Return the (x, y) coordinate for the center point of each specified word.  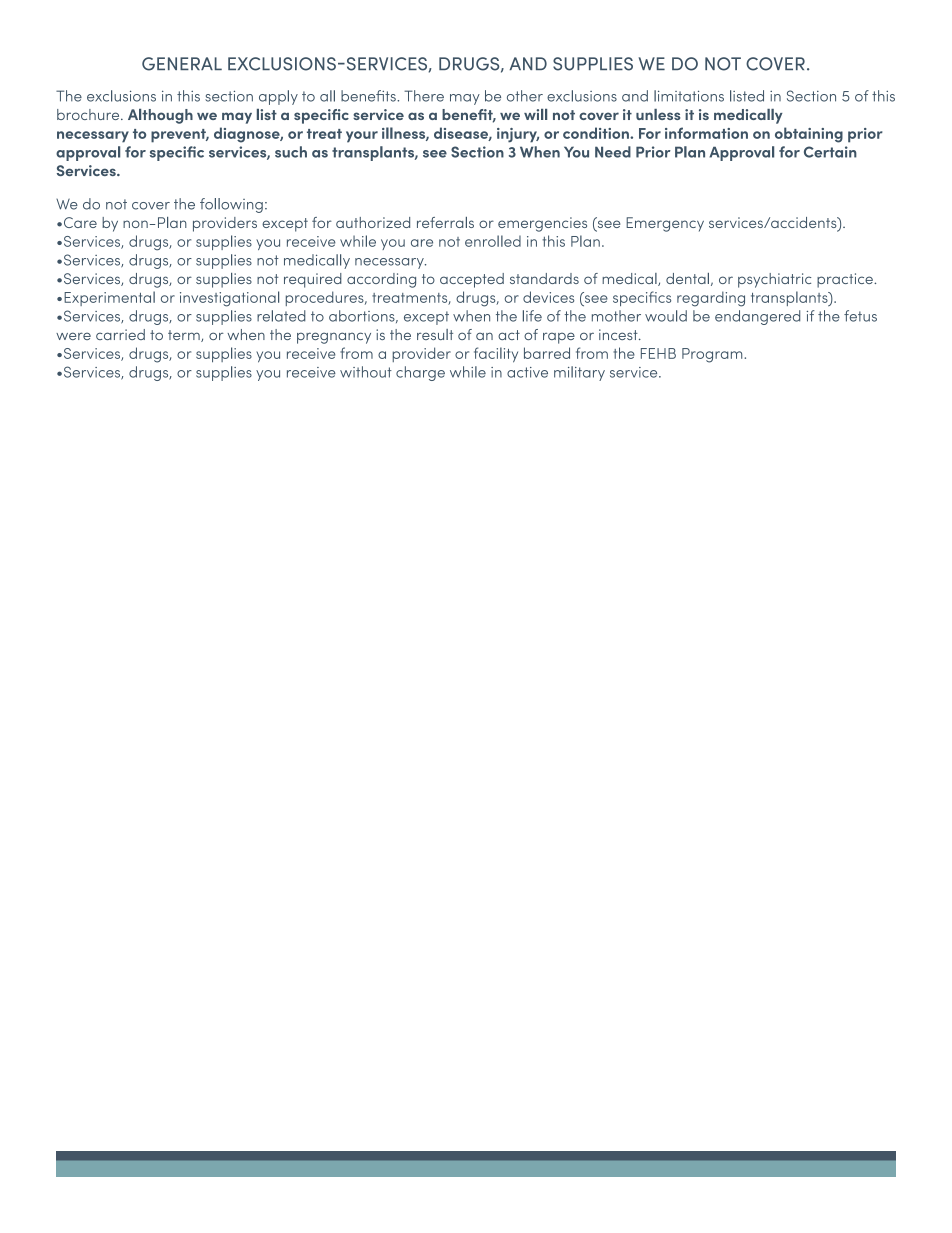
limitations (689, 96)
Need (613, 152)
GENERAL (182, 64)
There (424, 96)
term (185, 336)
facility (496, 355)
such (291, 152)
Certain (830, 152)
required (313, 280)
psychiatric (774, 280)
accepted (472, 280)
